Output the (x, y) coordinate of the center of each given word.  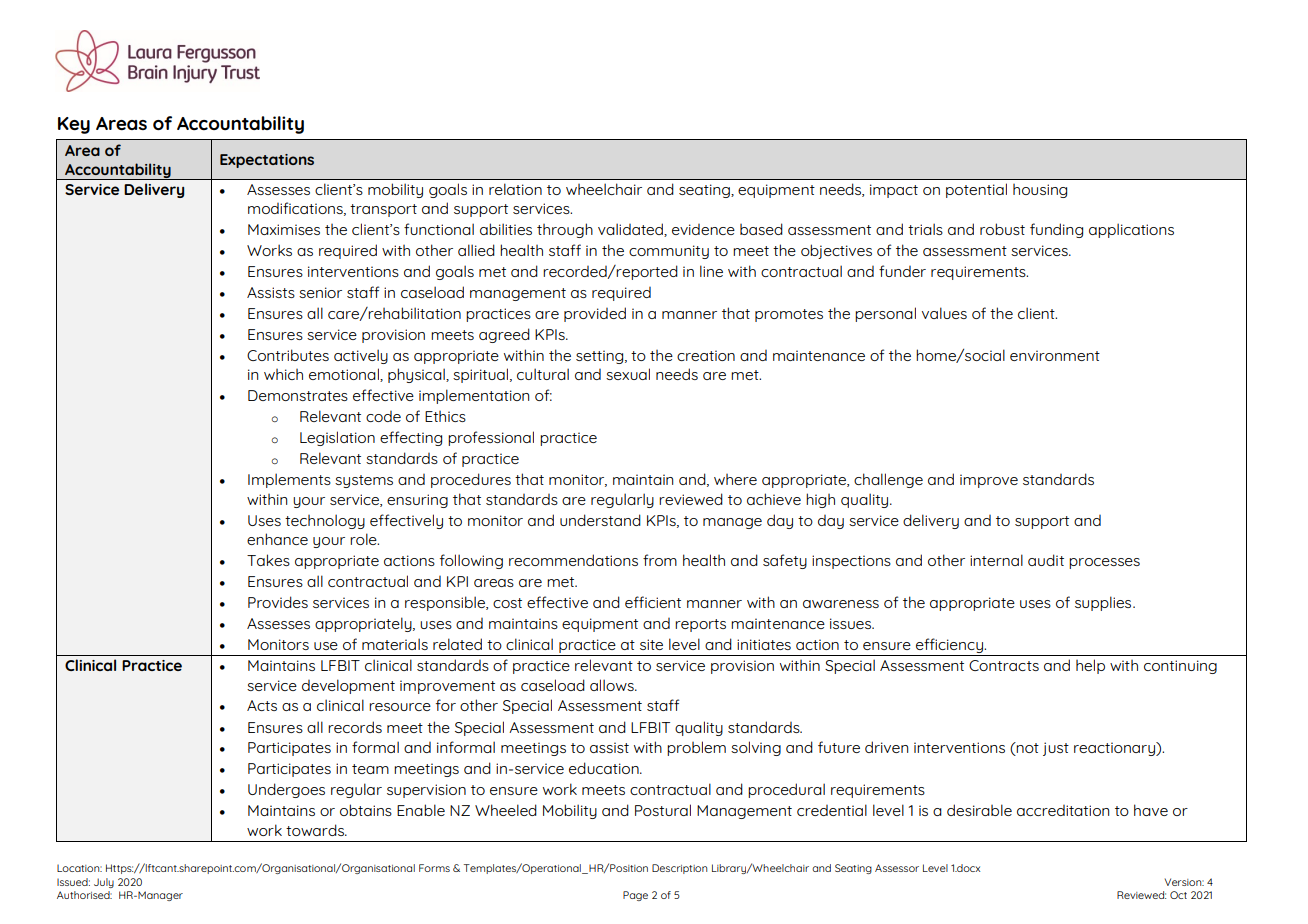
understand (600, 520)
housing (1040, 191)
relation (515, 189)
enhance (277, 539)
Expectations (267, 161)
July (104, 883)
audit (1046, 560)
